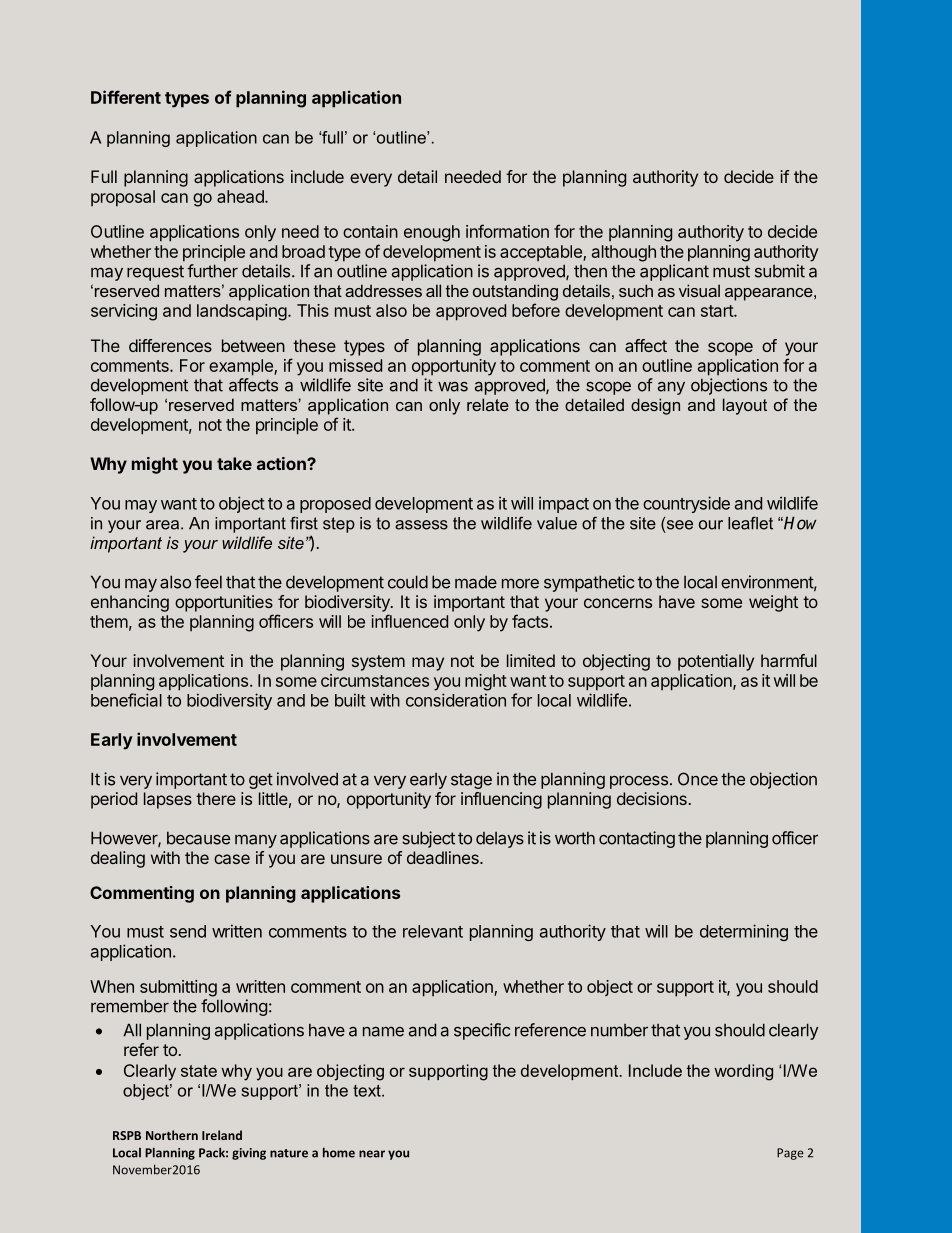  What do you see at coordinates (372, 1154) in the screenshot?
I see `near` at bounding box center [372, 1154].
